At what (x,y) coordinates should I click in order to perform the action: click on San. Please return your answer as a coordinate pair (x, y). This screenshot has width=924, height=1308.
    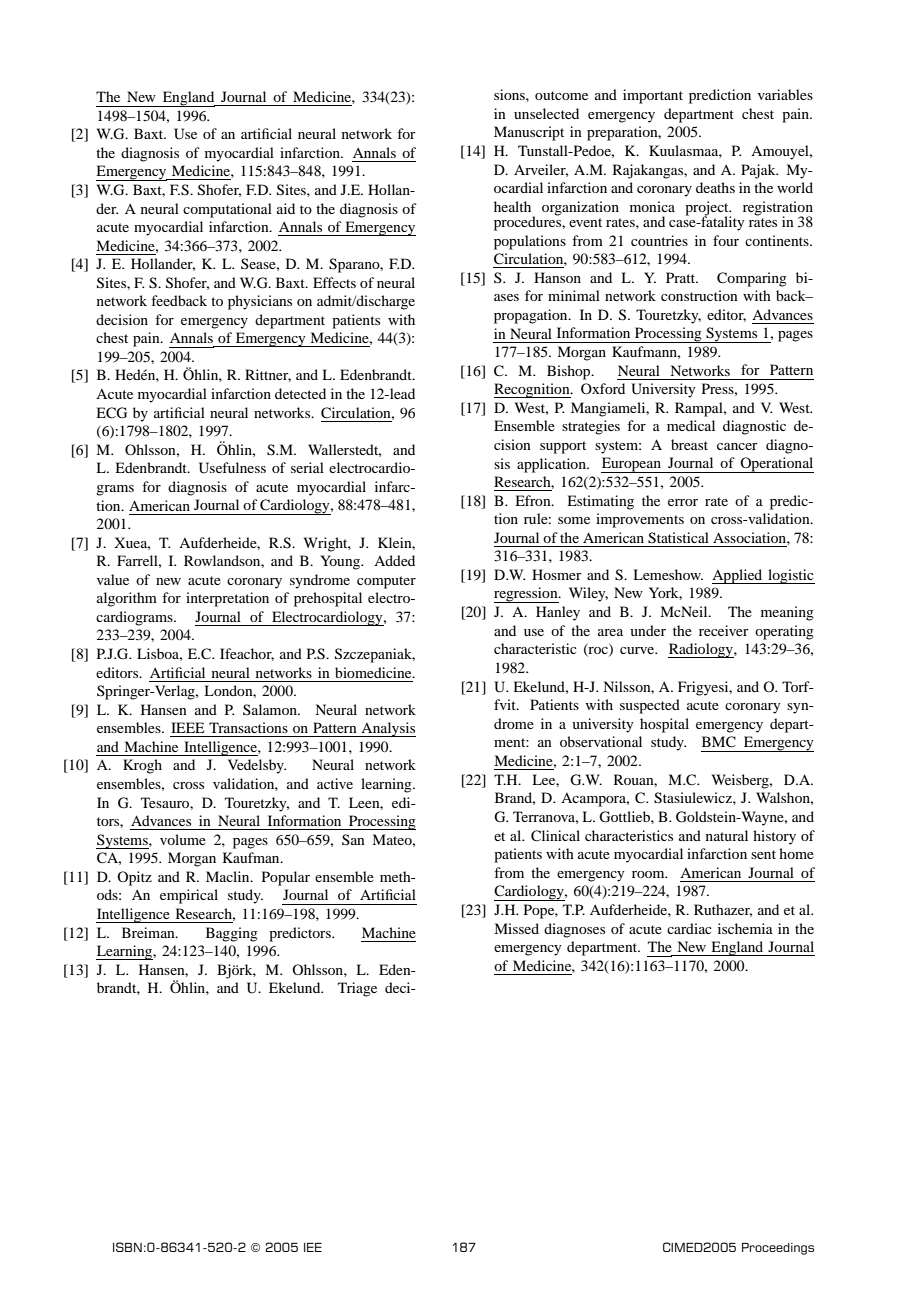
    Looking at the image, I should click on (353, 839).
